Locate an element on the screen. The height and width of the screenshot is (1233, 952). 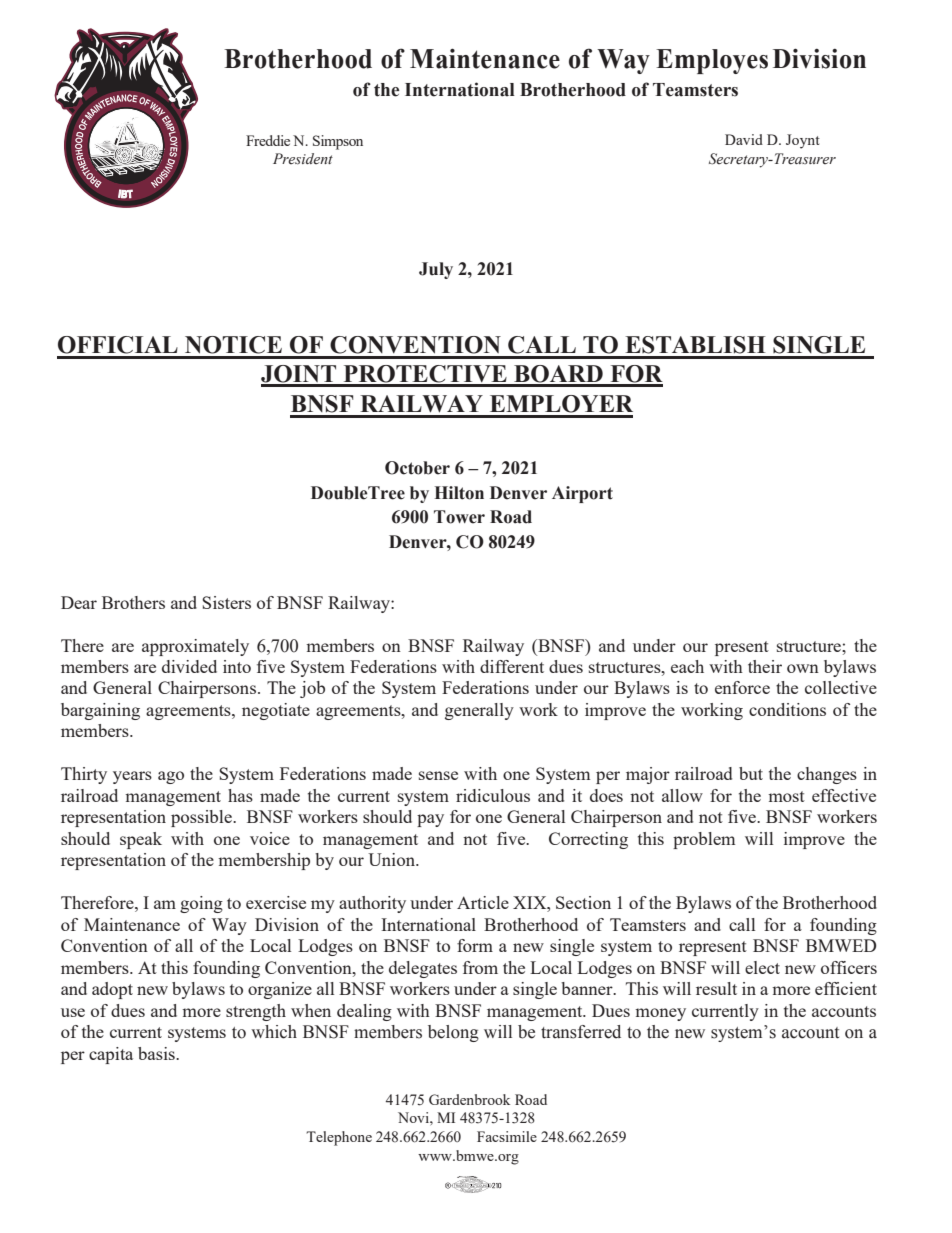
Freddie is located at coordinates (268, 140).
